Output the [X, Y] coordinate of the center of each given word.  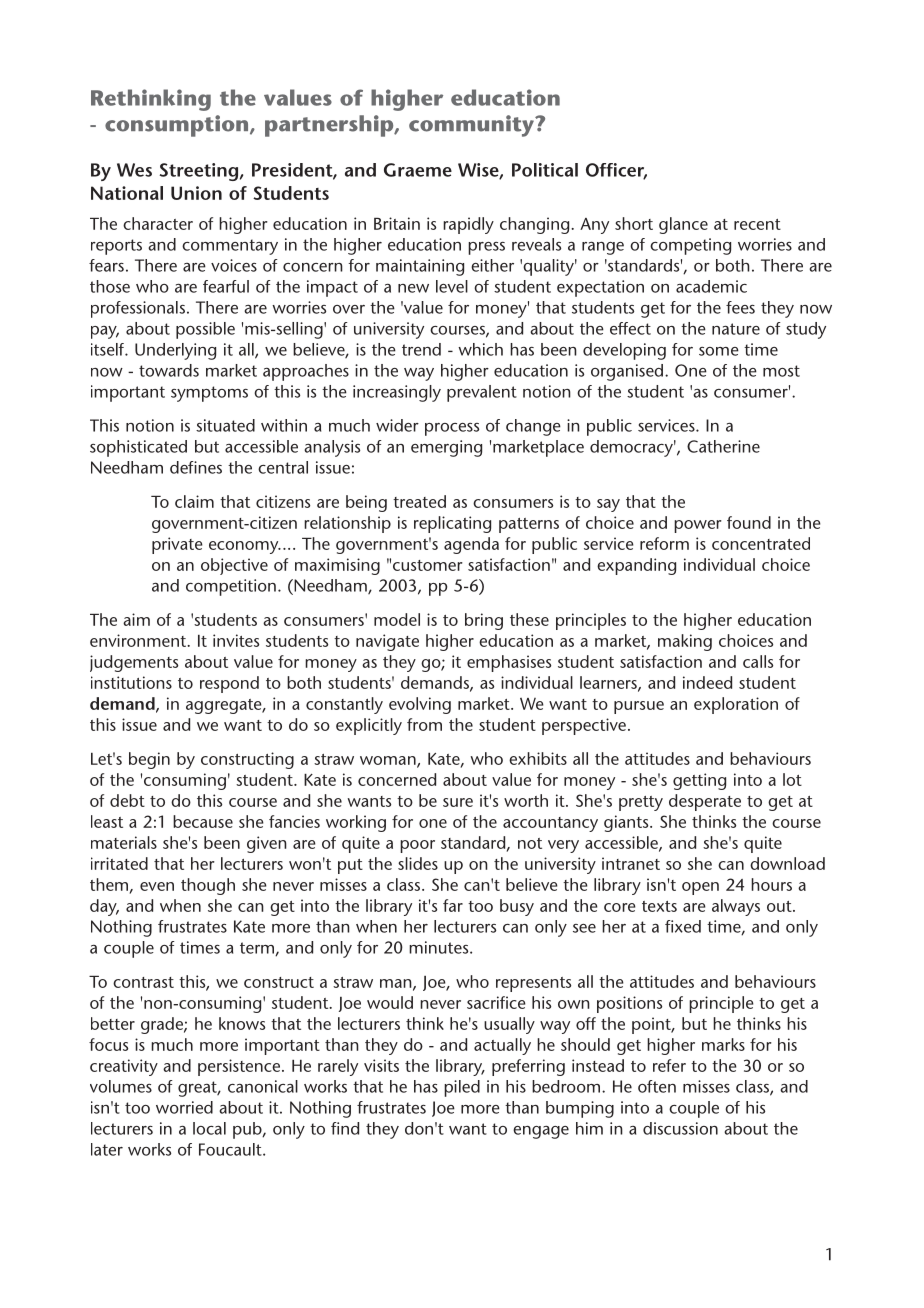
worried [184, 1107]
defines [196, 467]
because [203, 821]
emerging [446, 448]
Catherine [723, 446]
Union [196, 193]
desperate [705, 802]
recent [757, 224]
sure [458, 802]
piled [462, 1088]
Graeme [418, 170]
